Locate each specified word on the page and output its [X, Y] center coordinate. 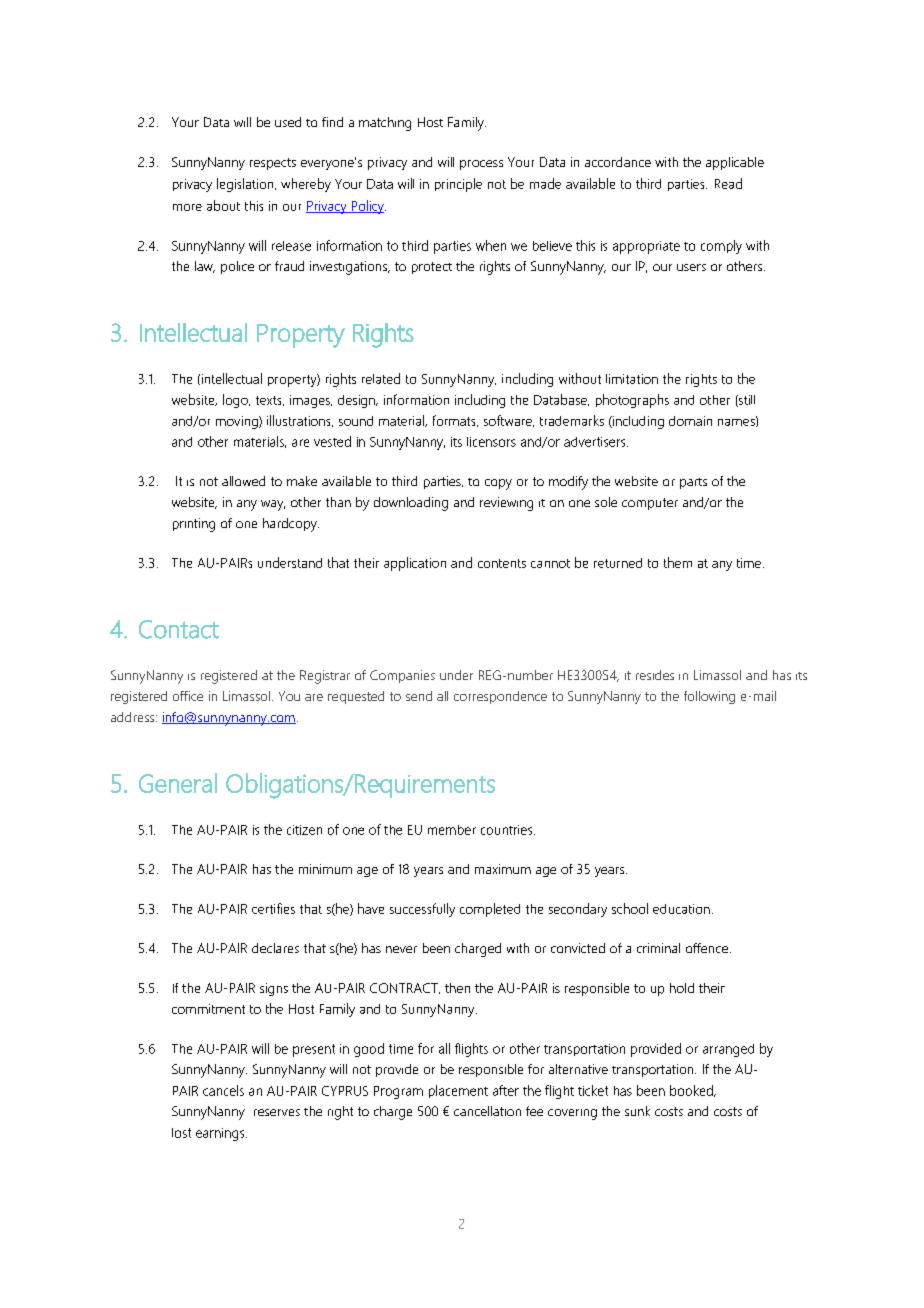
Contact [179, 629]
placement [458, 1091]
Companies [402, 676]
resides [655, 675]
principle [458, 185]
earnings [221, 1134]
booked [692, 1091]
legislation [246, 185]
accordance [618, 162]
